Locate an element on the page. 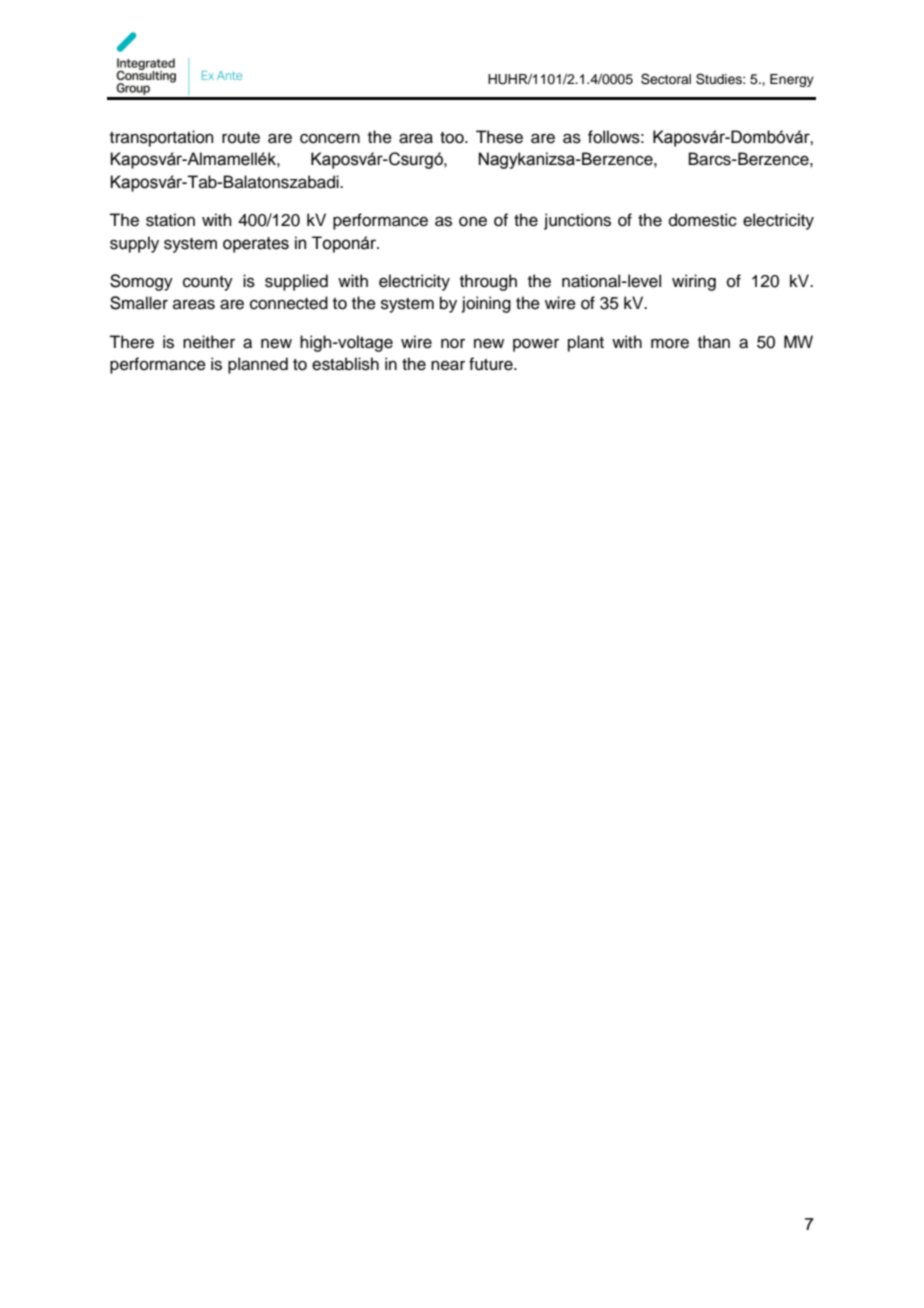 This page has height=1308, width=924. one is located at coordinates (473, 221).
